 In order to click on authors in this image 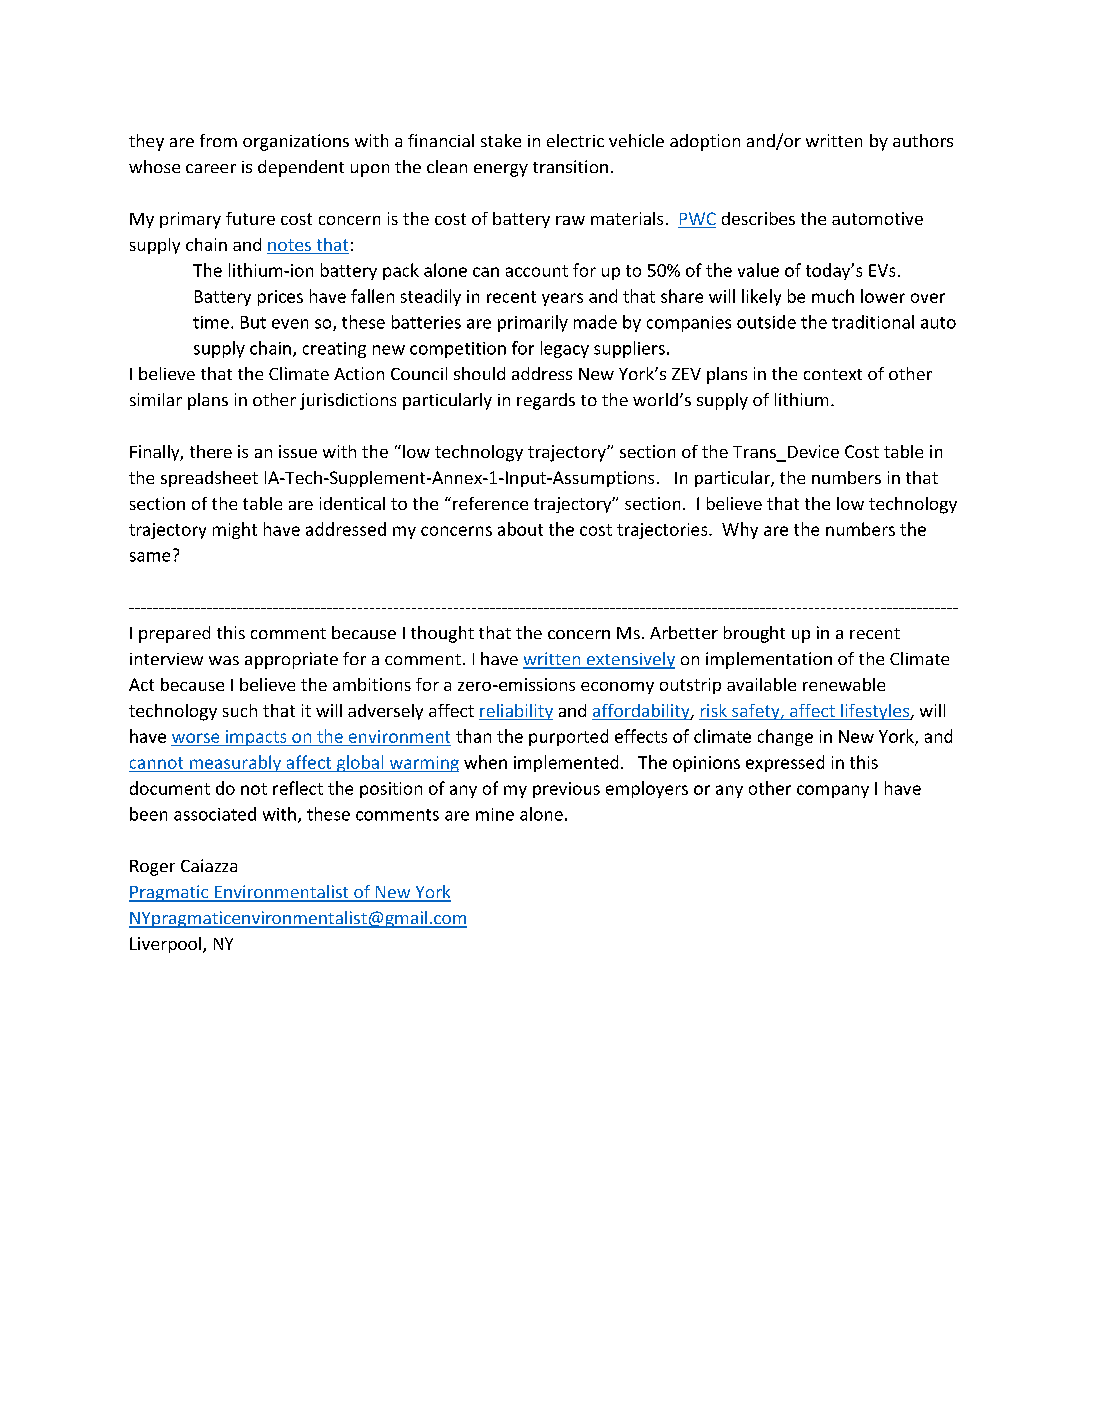, I will do `click(923, 140)`.
